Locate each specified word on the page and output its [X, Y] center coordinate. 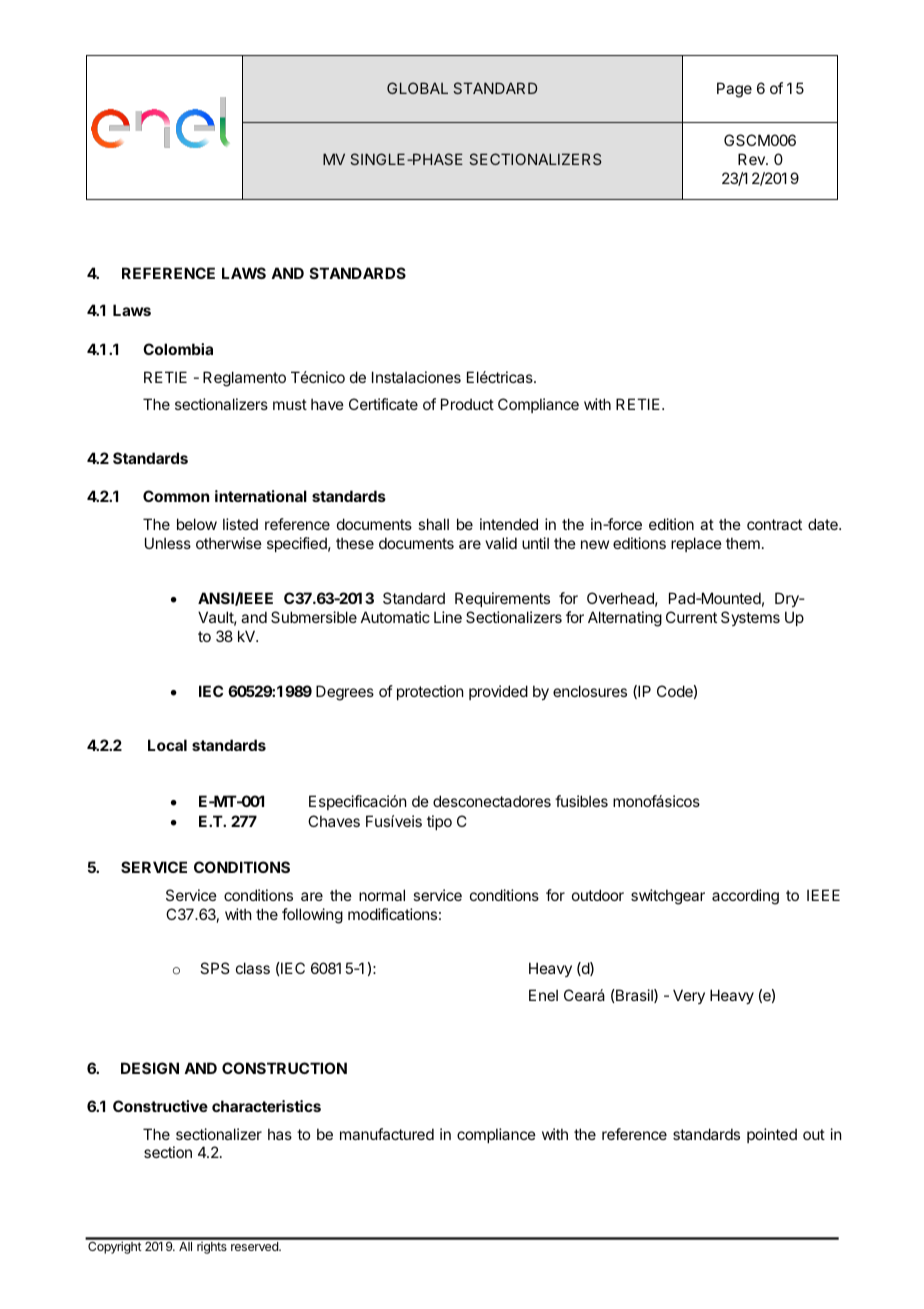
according [745, 897]
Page [734, 90]
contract [774, 524]
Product [467, 404]
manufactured [387, 1134]
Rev [752, 159]
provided [498, 692]
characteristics [266, 1106]
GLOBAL [417, 88]
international [261, 496]
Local [167, 745]
